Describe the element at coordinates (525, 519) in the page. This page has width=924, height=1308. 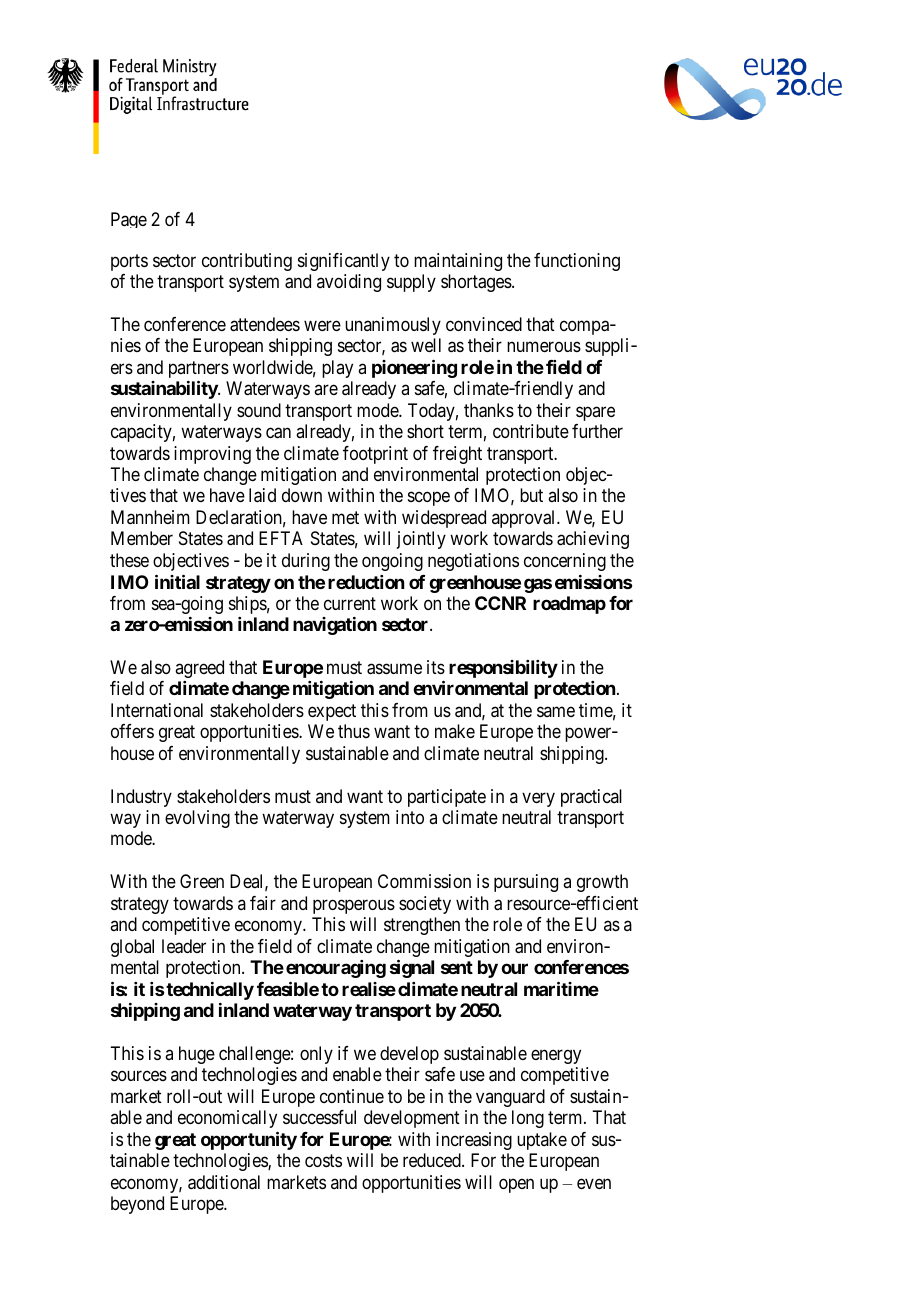
I see `approval` at that location.
